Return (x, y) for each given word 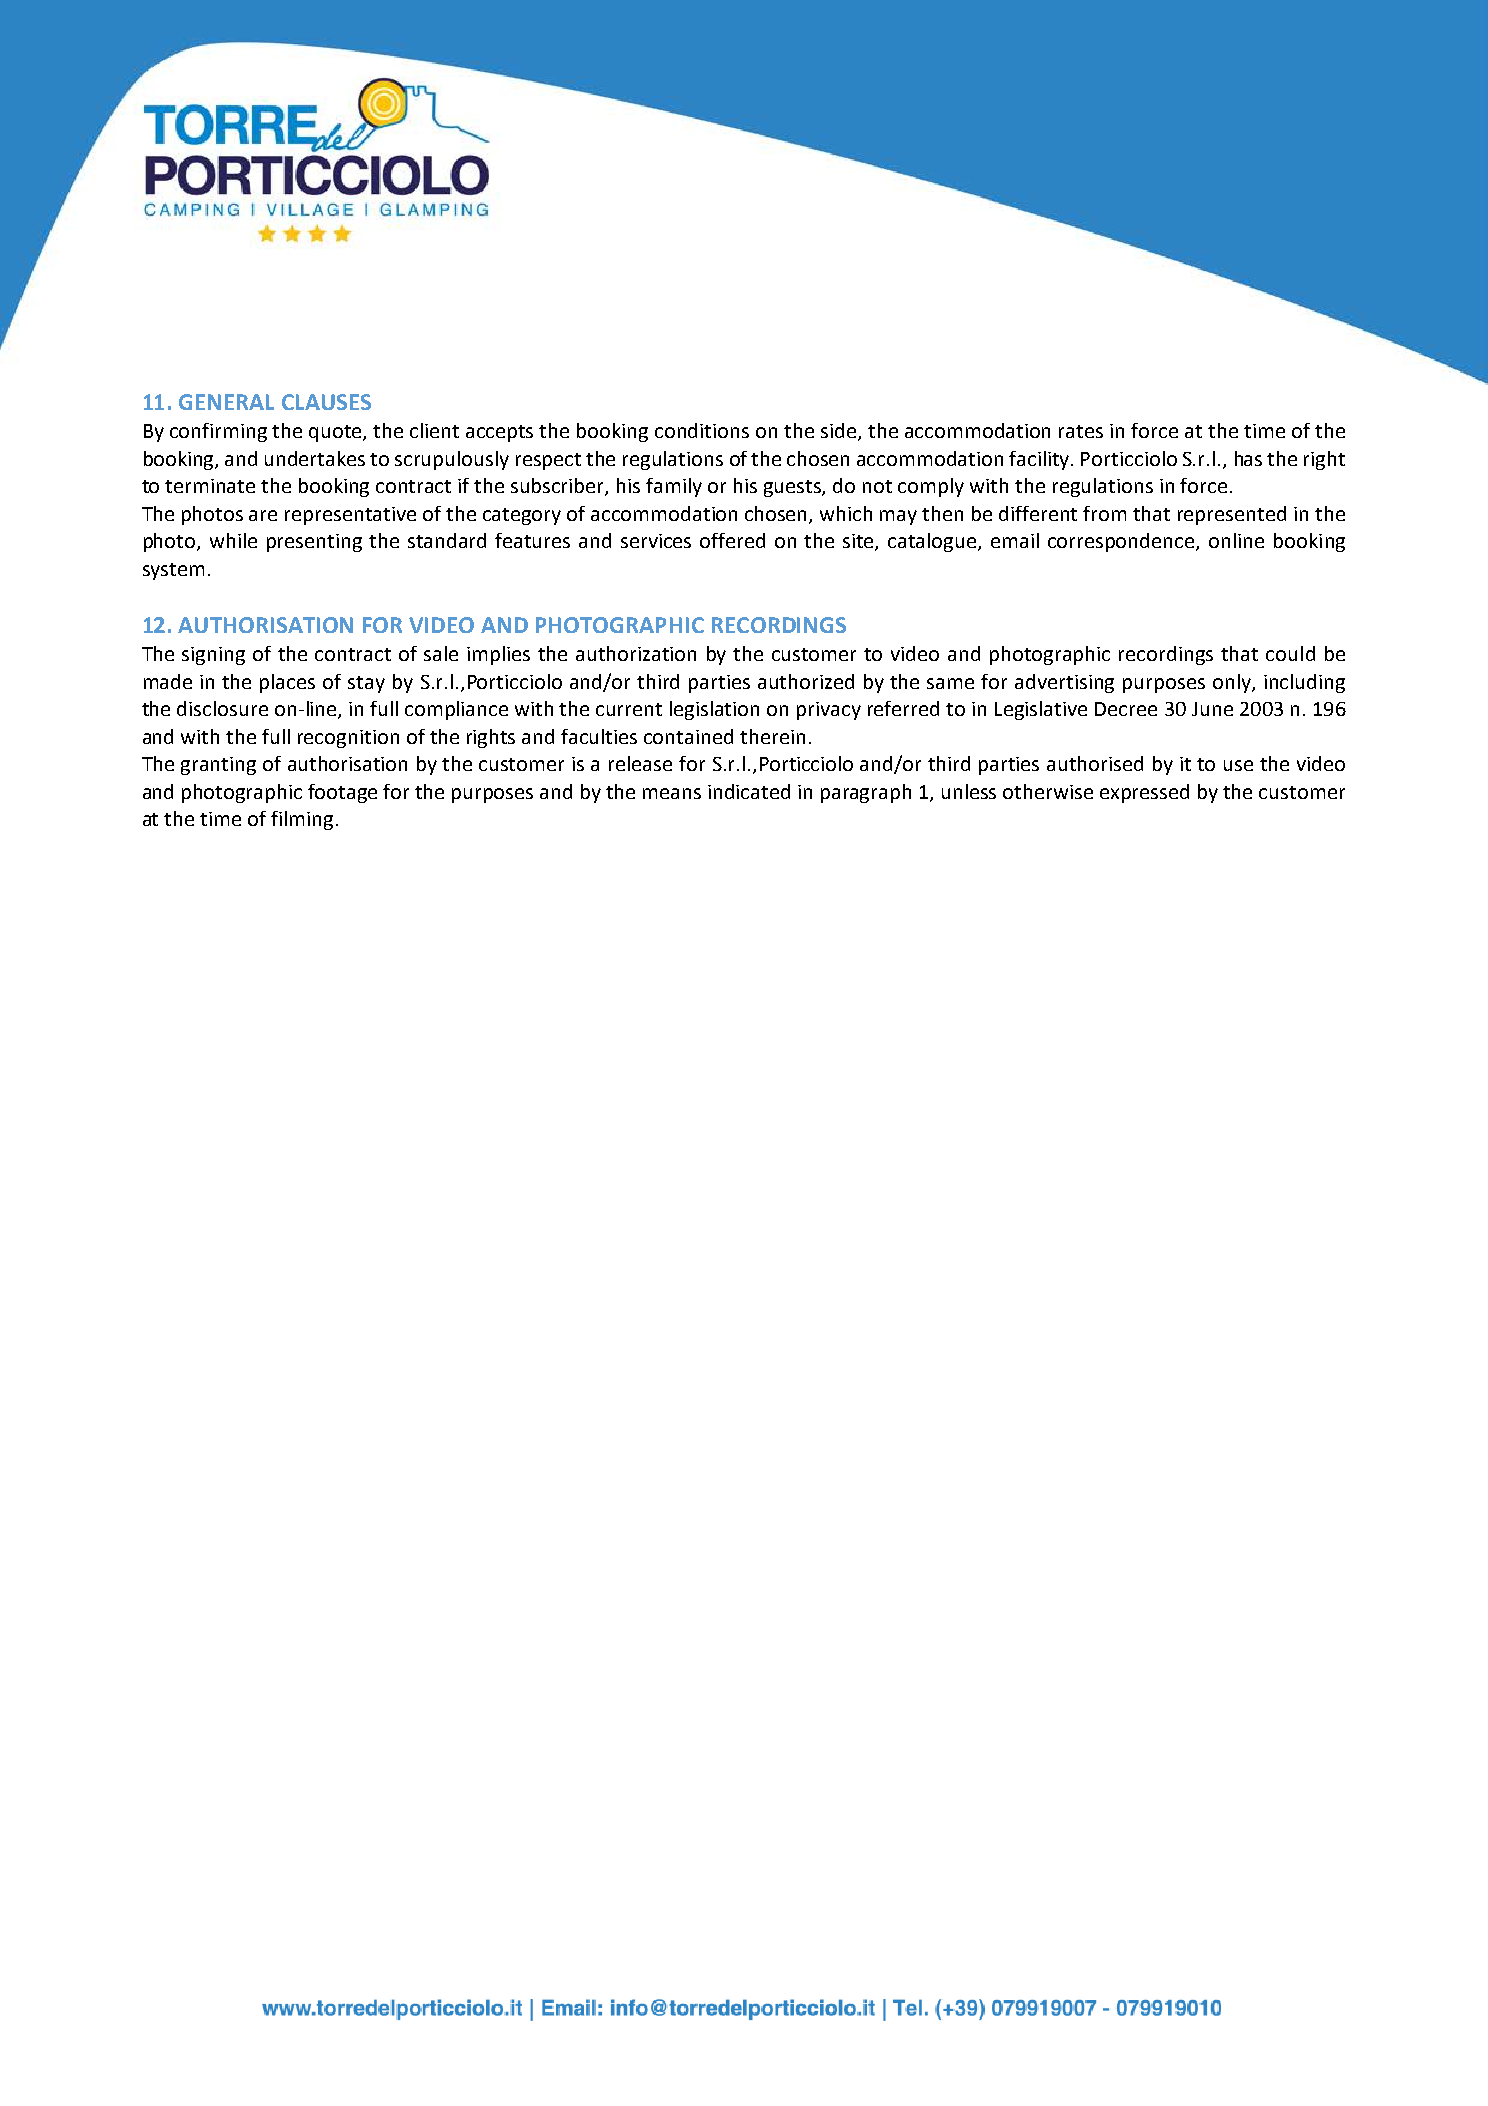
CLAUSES (326, 402)
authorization (636, 653)
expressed (1144, 793)
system (173, 571)
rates (1081, 431)
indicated (749, 791)
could (1290, 653)
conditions (702, 430)
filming (302, 820)
